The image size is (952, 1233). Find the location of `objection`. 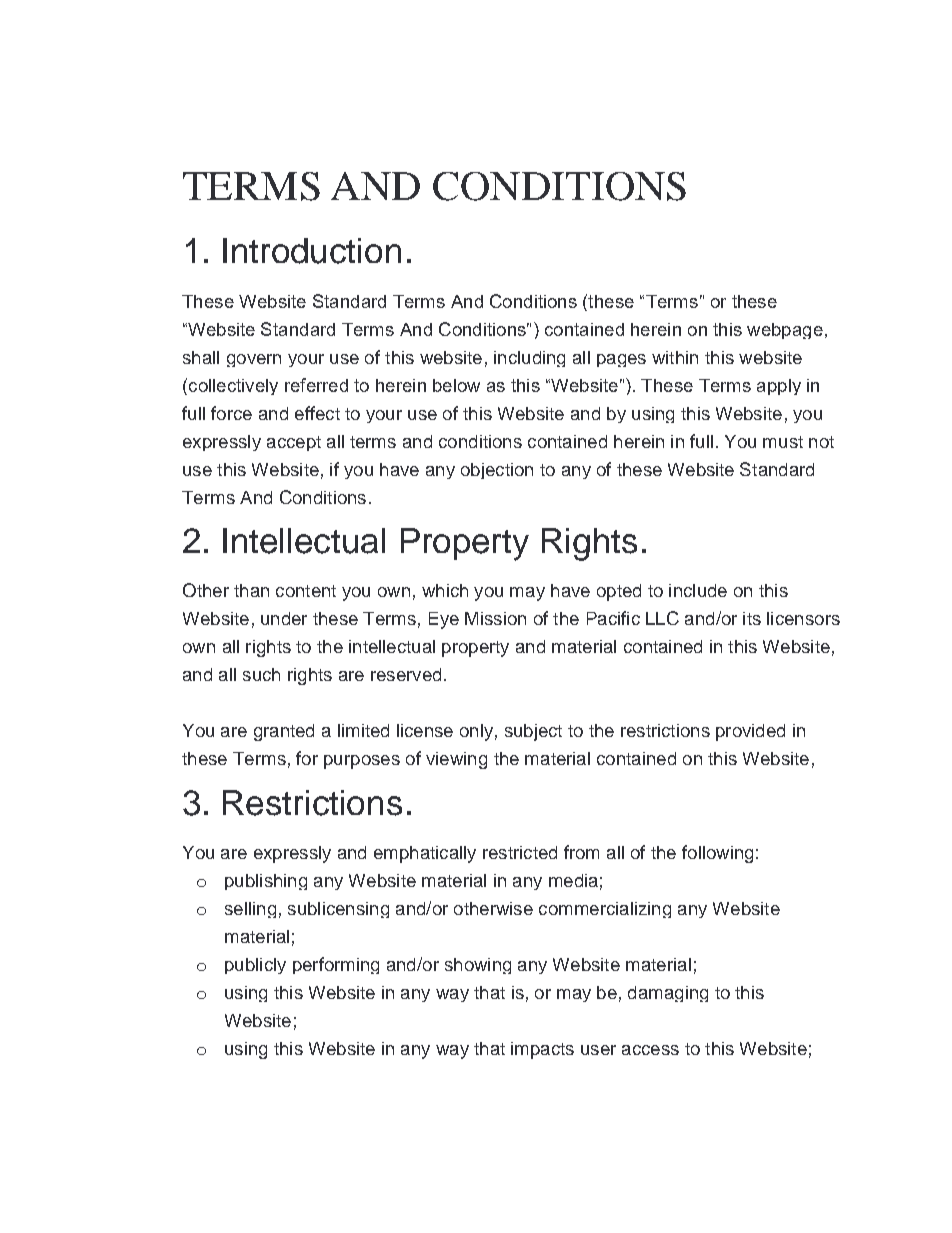

objection is located at coordinates (497, 471).
